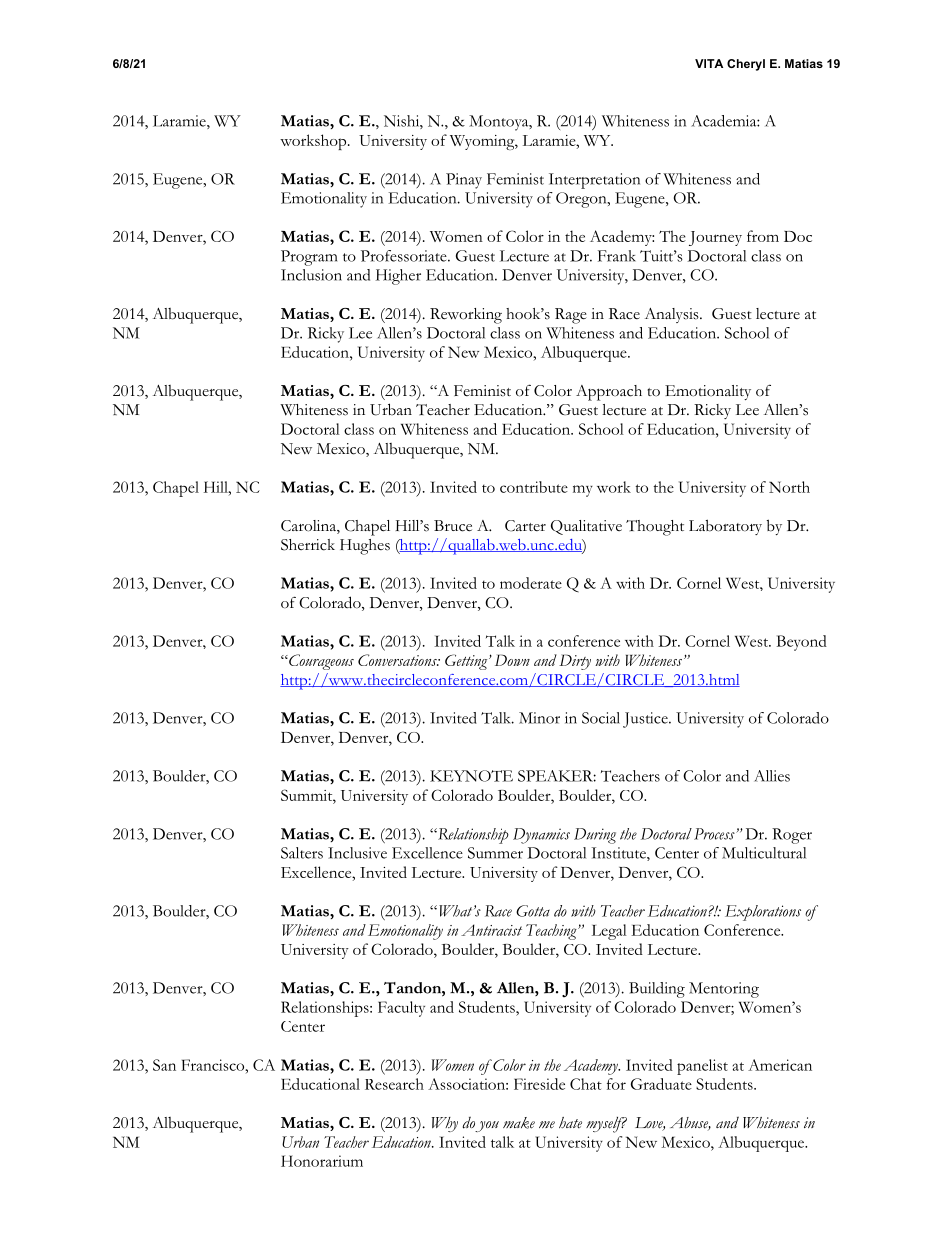 This page has width=952, height=1233. Describe the element at coordinates (715, 834) in the page. I see `Process` at that location.
